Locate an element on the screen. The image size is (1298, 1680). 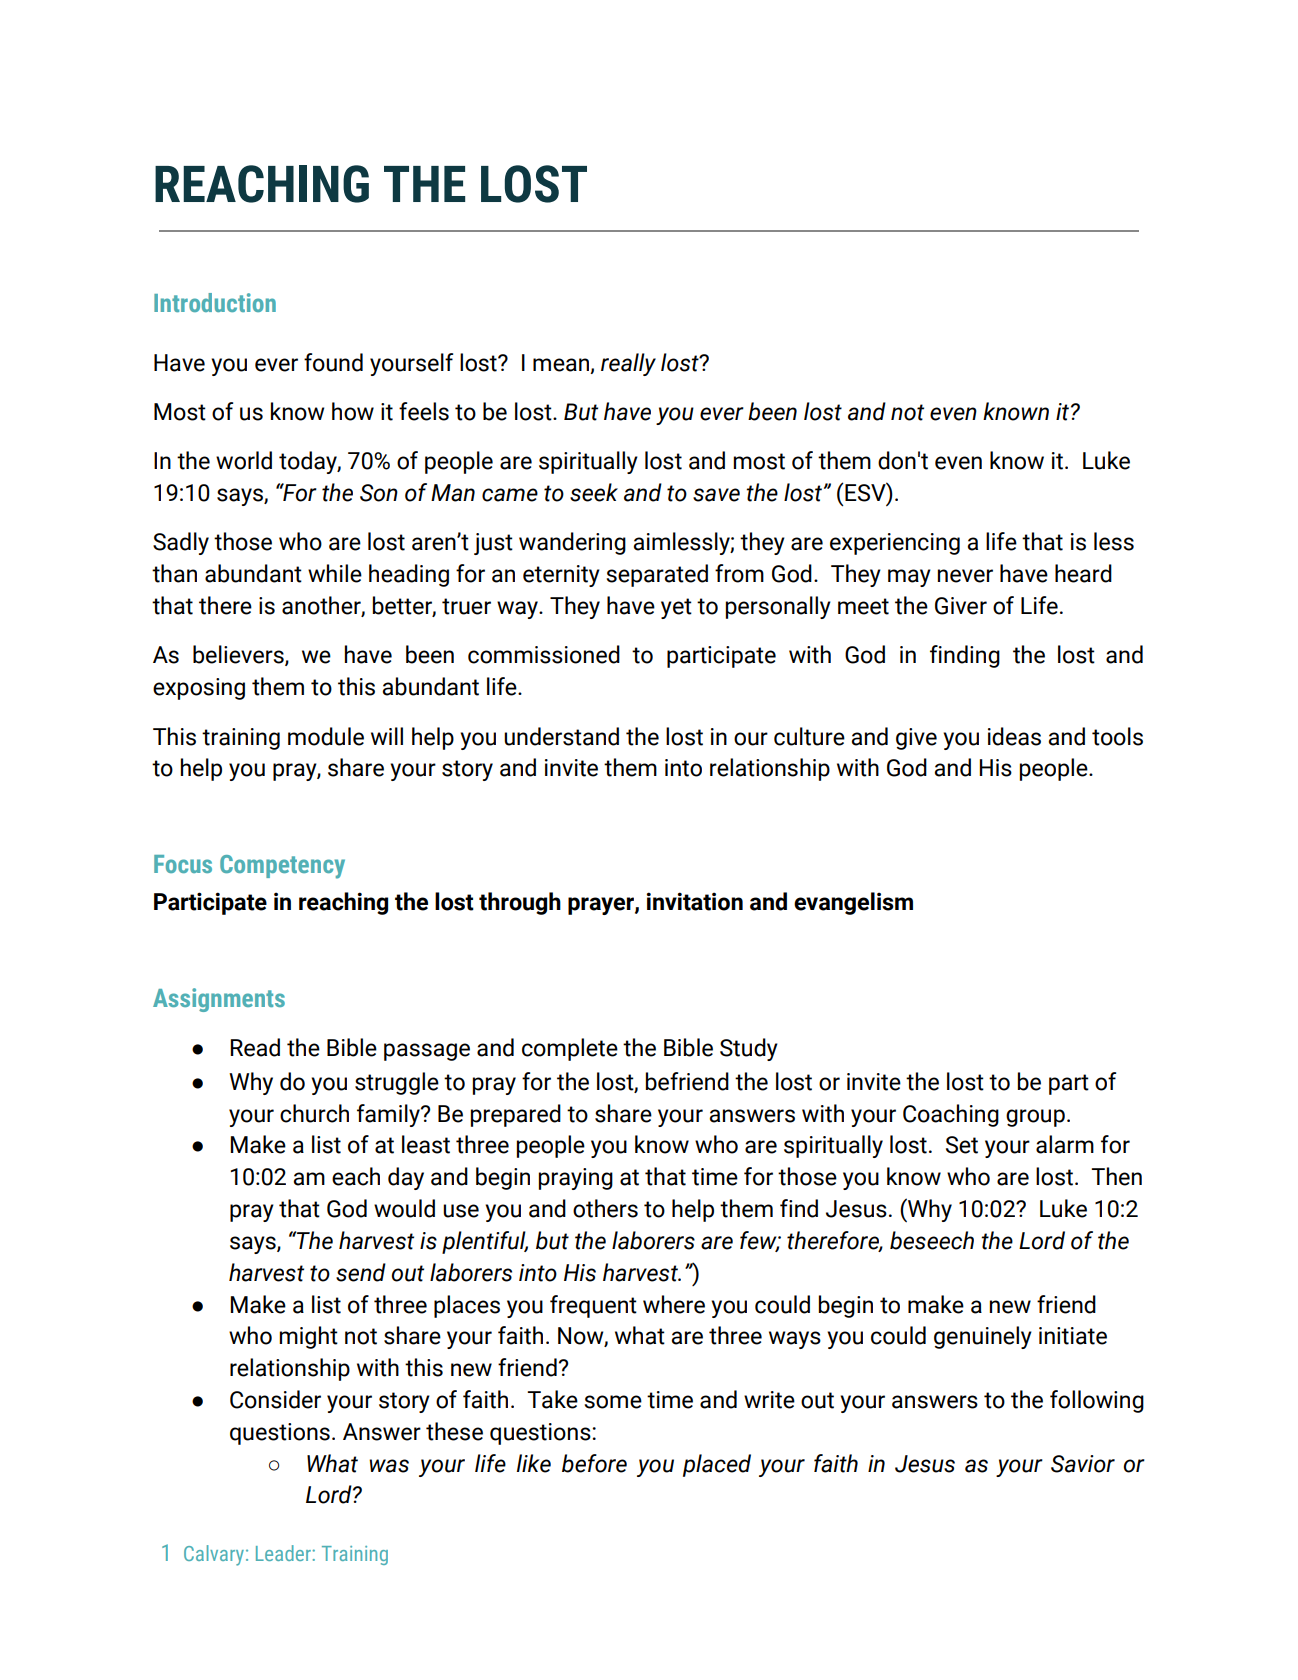
church is located at coordinates (314, 1113).
